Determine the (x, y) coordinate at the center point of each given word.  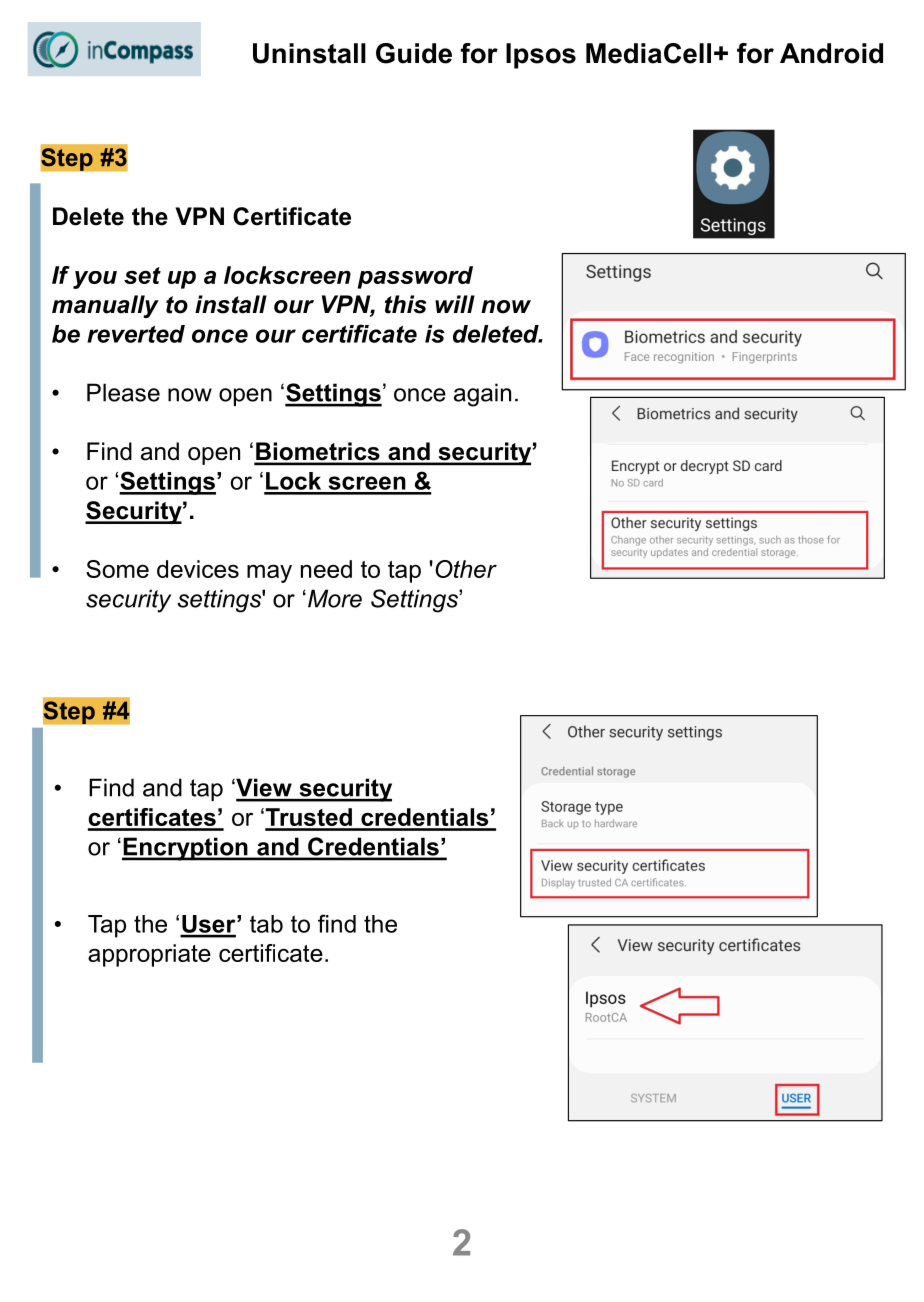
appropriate (149, 955)
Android (831, 53)
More (335, 598)
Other (466, 569)
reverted (136, 334)
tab (266, 924)
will (455, 304)
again (482, 395)
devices (198, 569)
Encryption (186, 849)
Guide (414, 53)
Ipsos (541, 56)
